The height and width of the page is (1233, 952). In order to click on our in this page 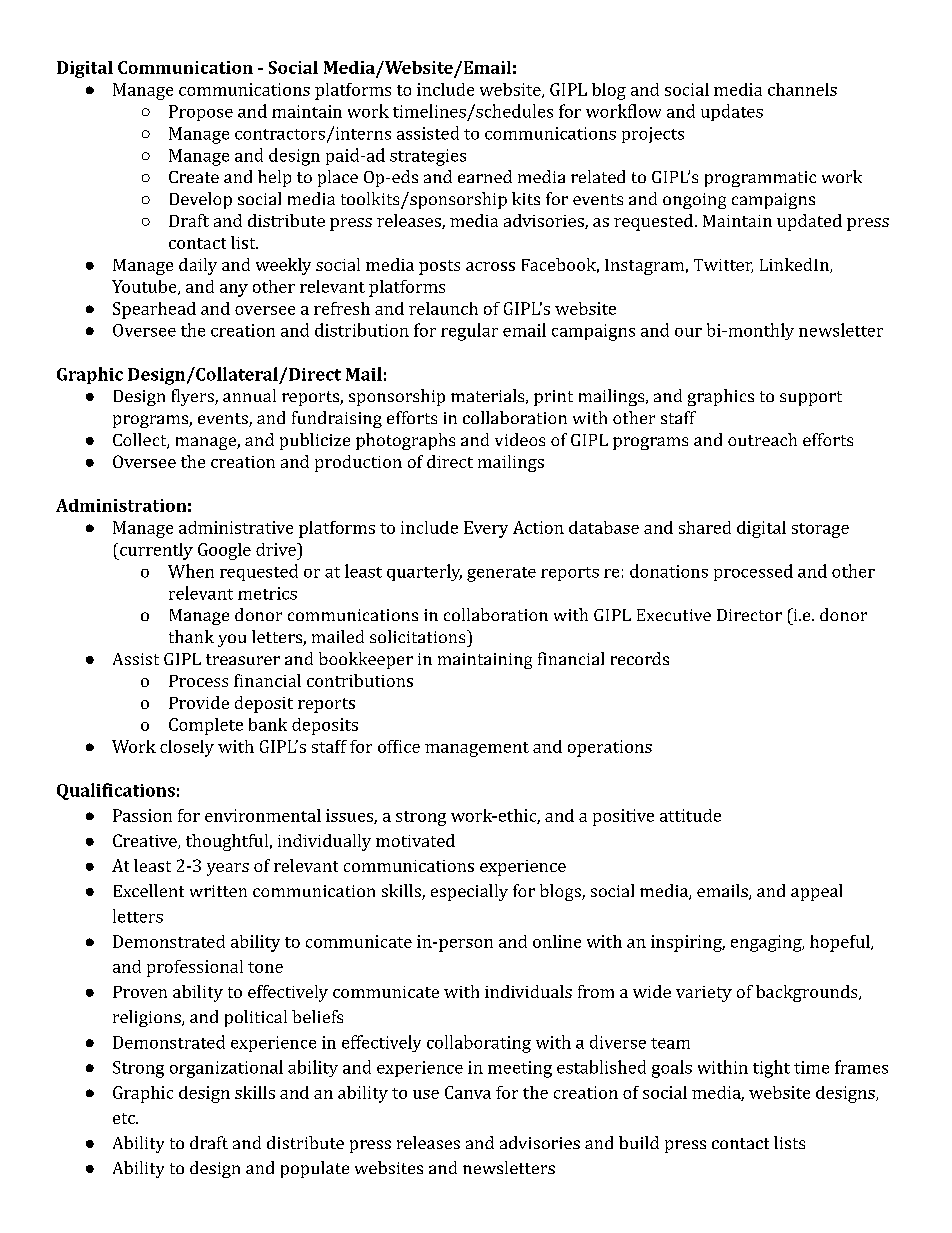, I will do `click(688, 332)`.
